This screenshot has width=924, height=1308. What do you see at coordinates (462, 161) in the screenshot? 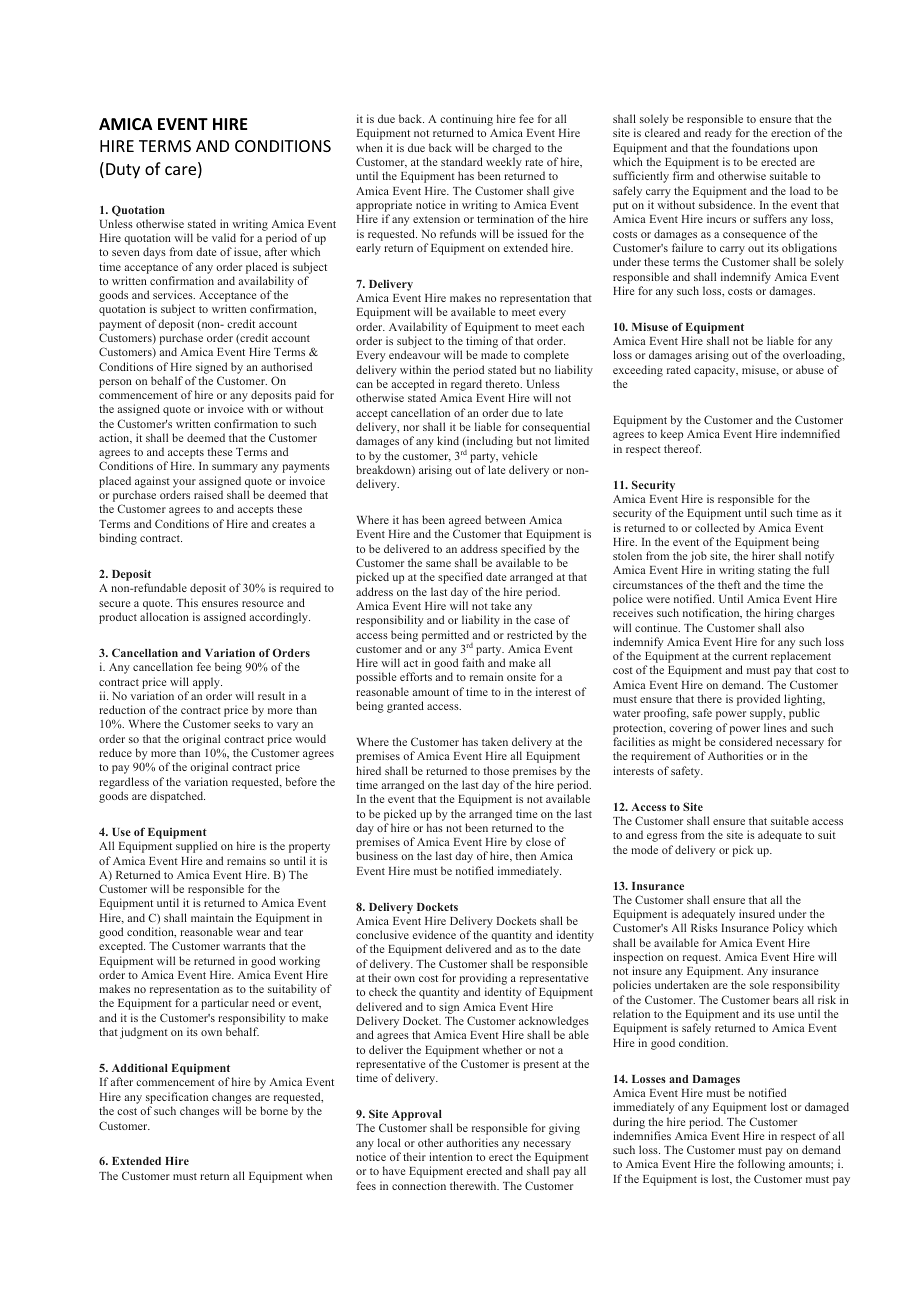
I see `standard` at bounding box center [462, 161].
